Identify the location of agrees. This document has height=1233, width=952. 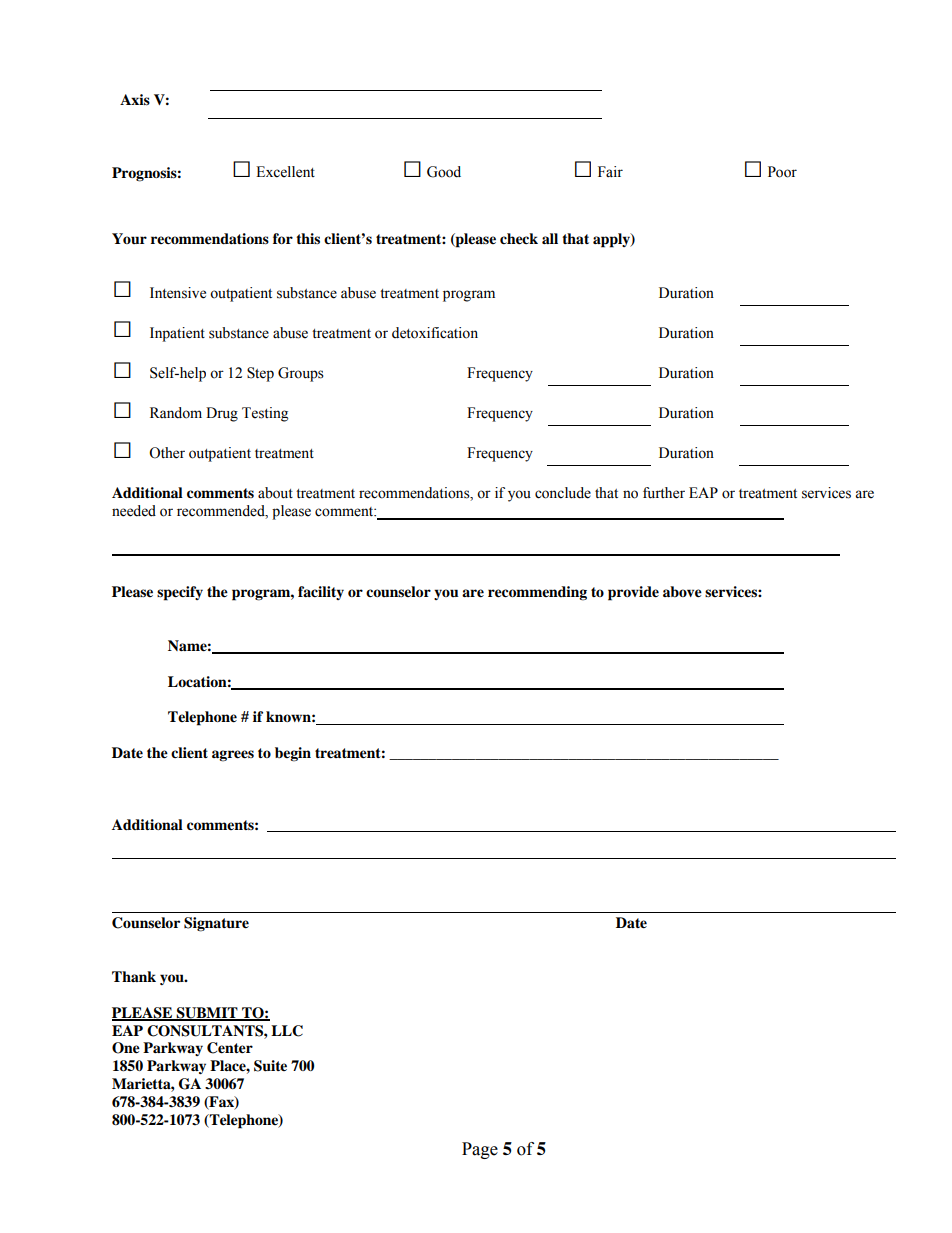
(233, 756).
